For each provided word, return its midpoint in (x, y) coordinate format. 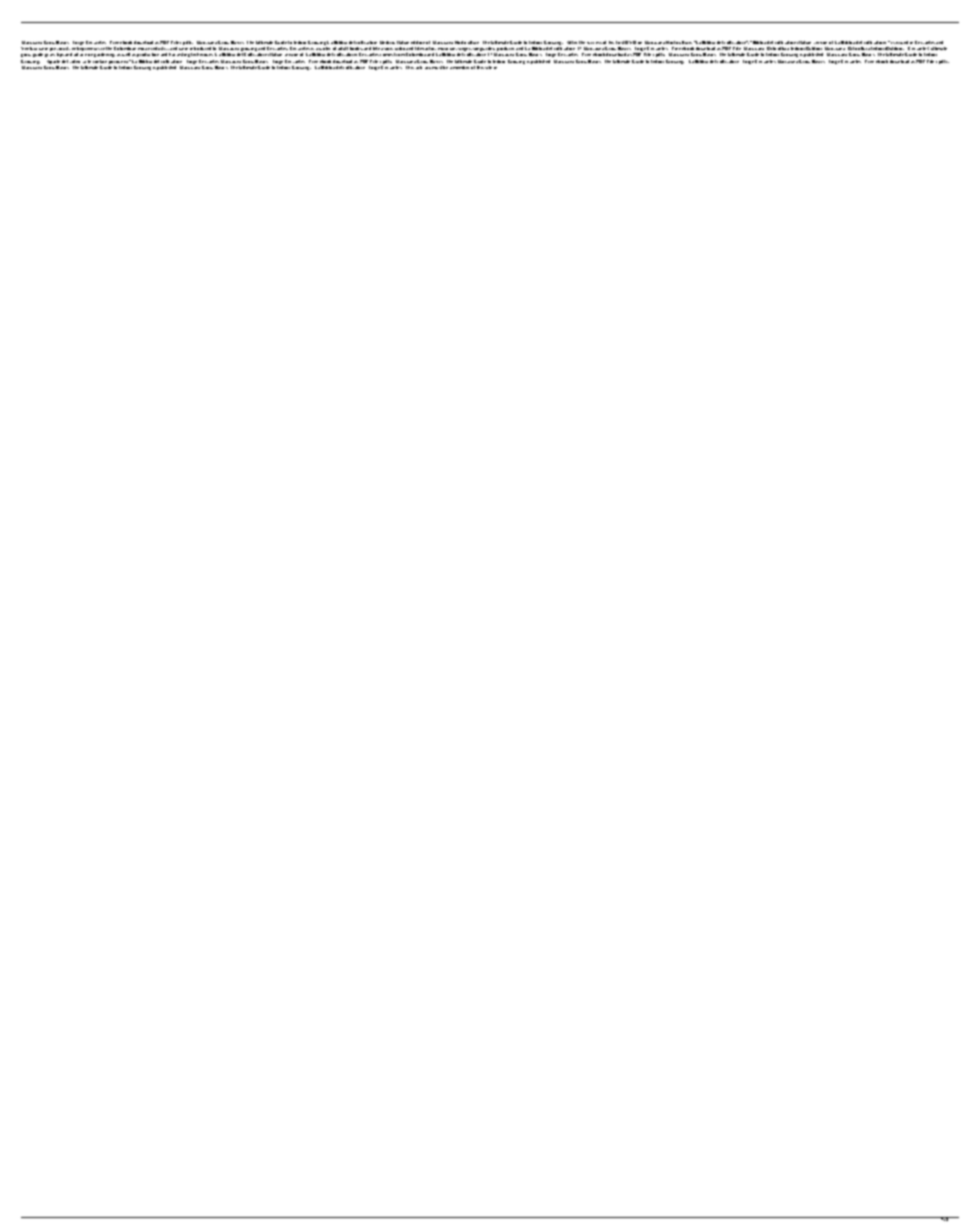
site (488, 67)
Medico (387, 42)
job (419, 67)
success (594, 43)
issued (902, 42)
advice (80, 54)
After (572, 42)
